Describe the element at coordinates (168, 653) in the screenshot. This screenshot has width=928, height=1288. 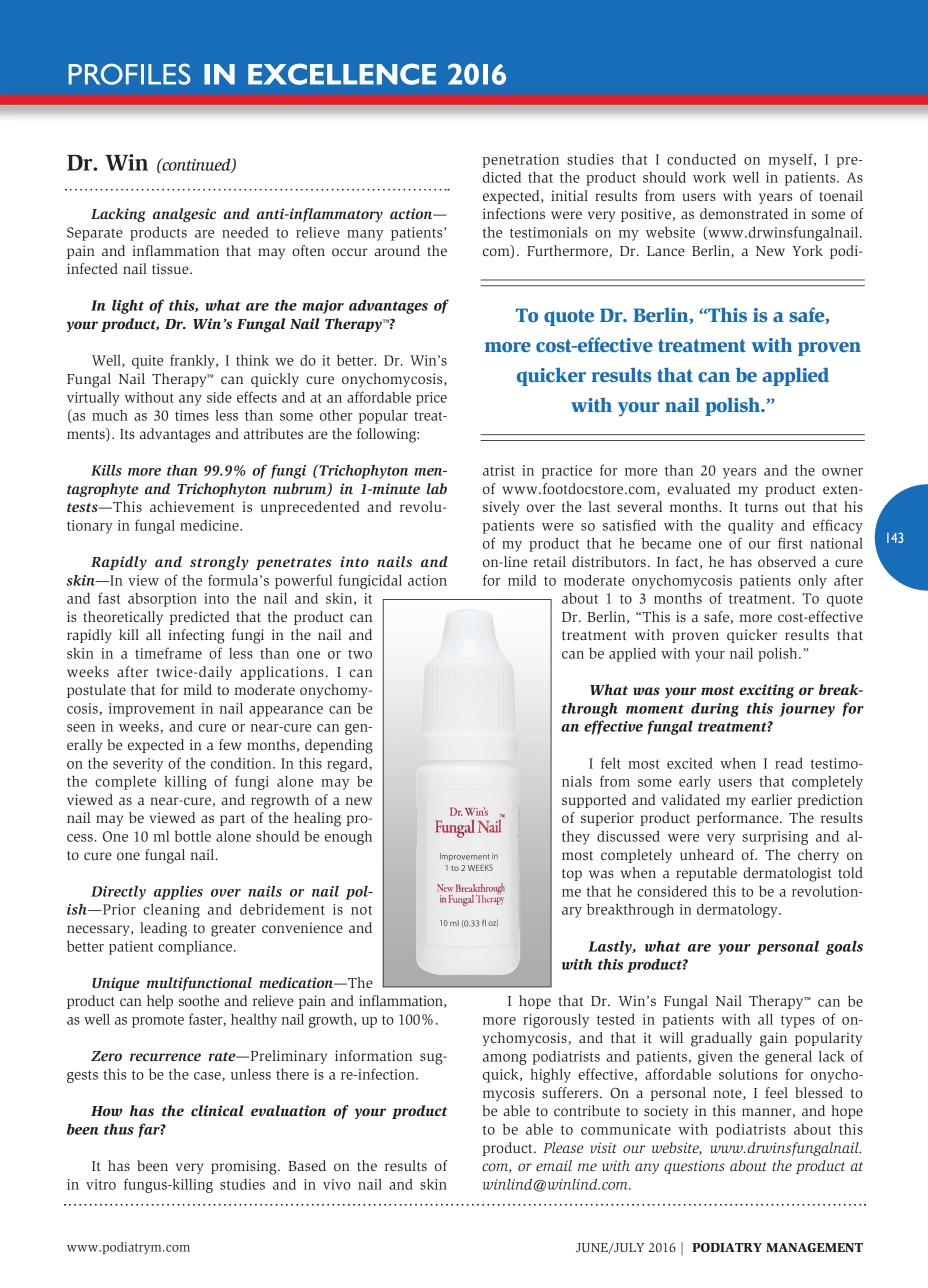
I see `timeframe` at that location.
